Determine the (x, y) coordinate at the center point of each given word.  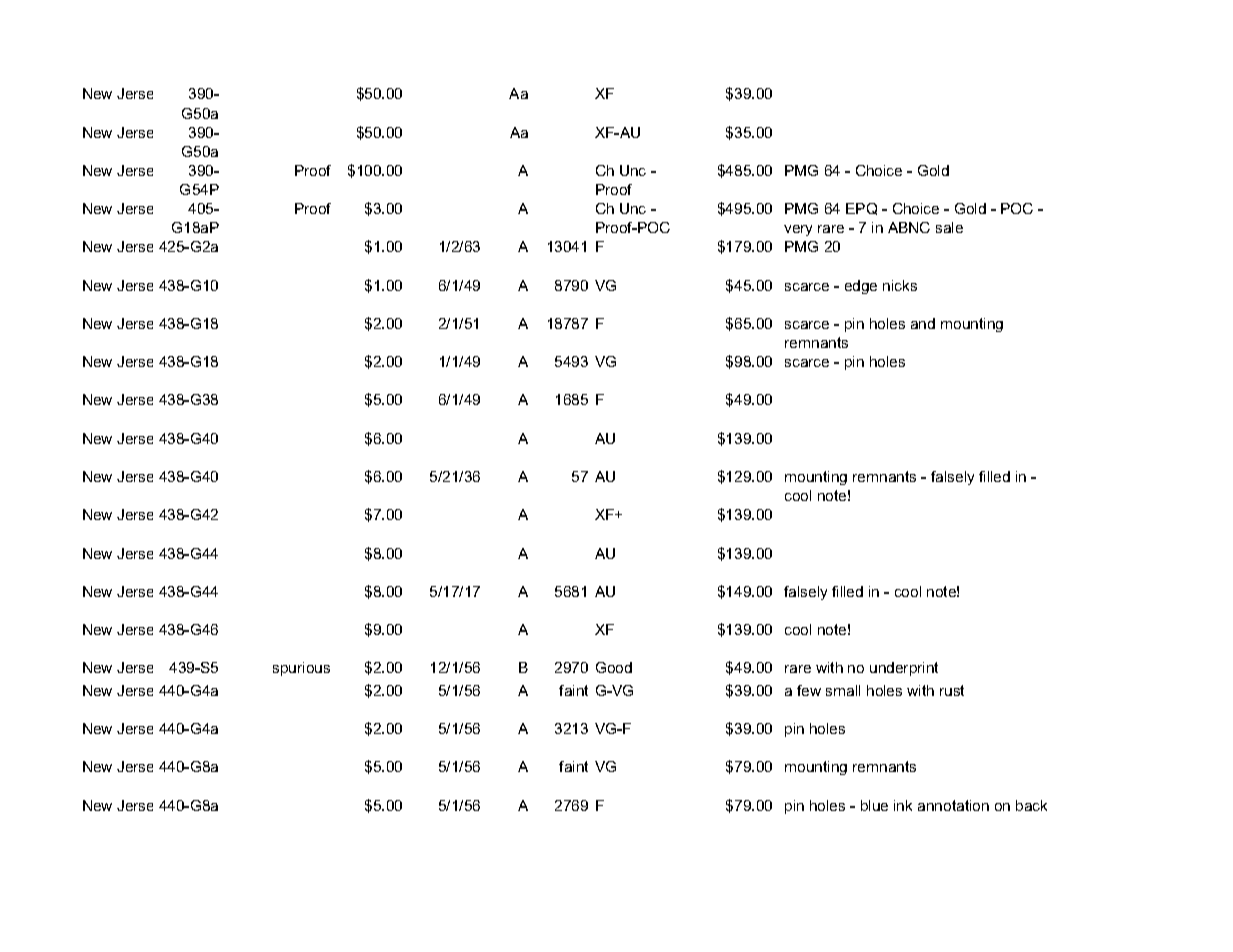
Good (614, 667)
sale (949, 227)
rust (952, 690)
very (798, 230)
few (809, 690)
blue (874, 805)
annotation (953, 805)
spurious (301, 669)
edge (861, 287)
